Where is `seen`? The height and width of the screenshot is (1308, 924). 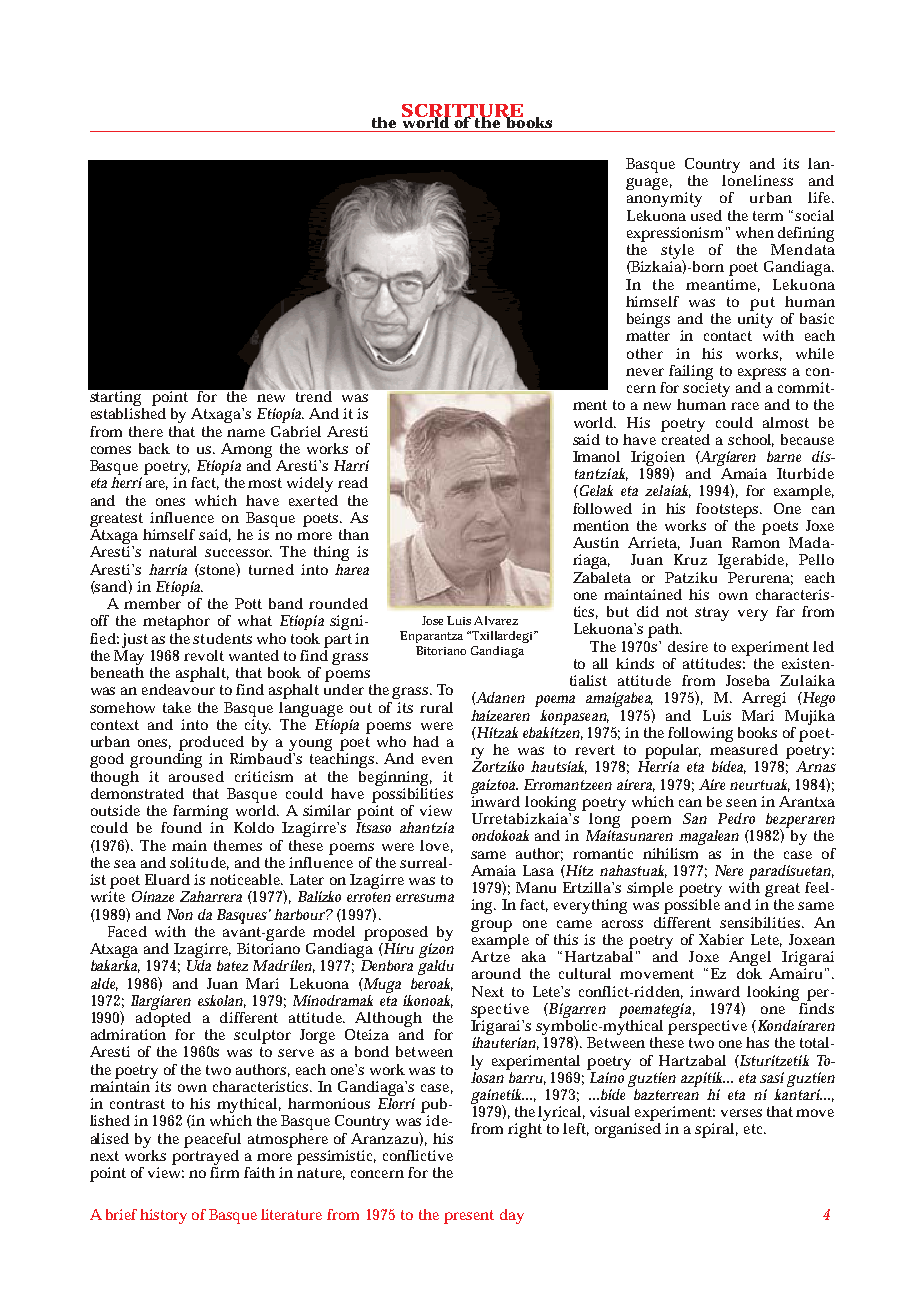 seen is located at coordinates (741, 803).
